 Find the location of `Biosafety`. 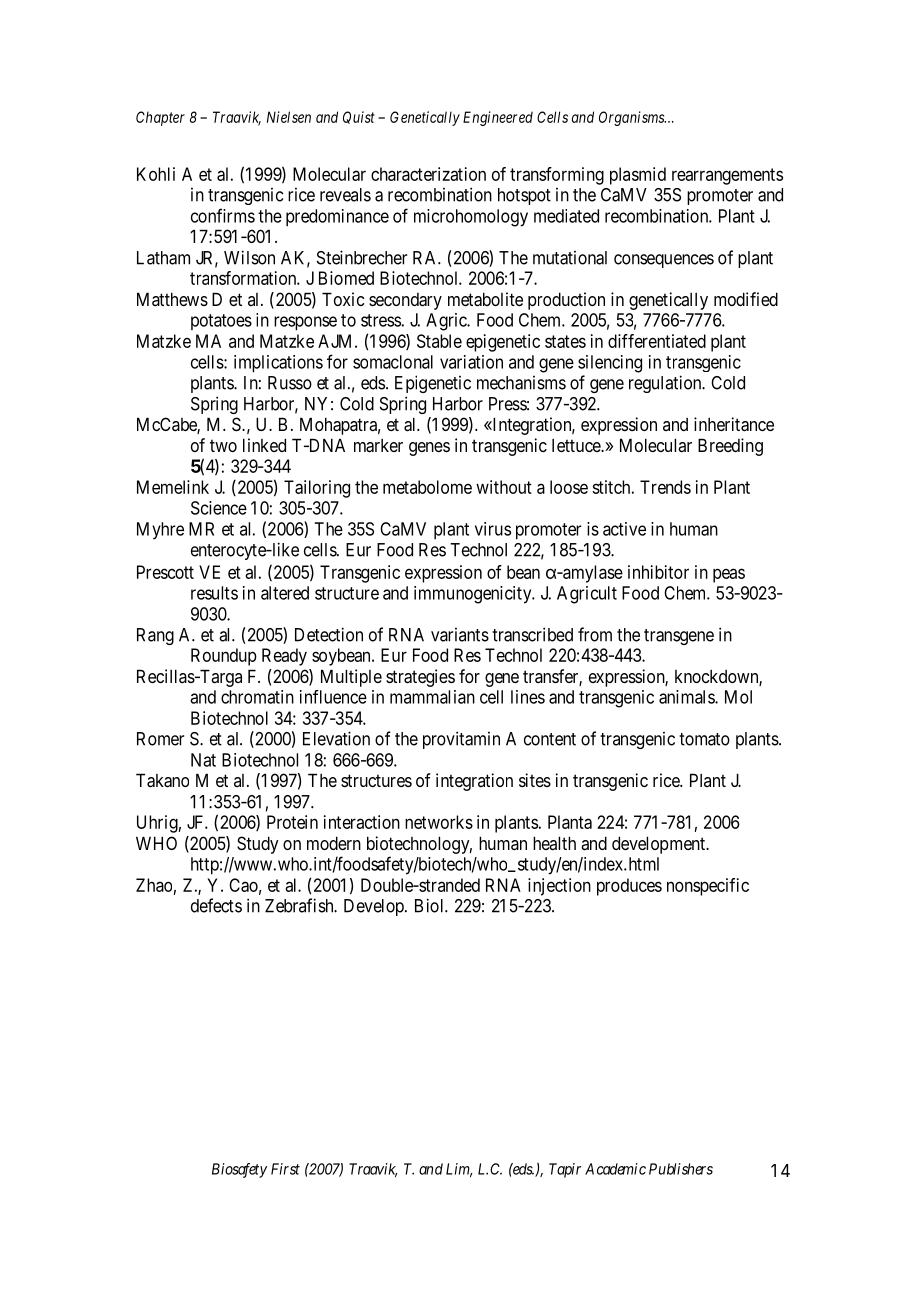

Biosafety is located at coordinates (239, 1170).
